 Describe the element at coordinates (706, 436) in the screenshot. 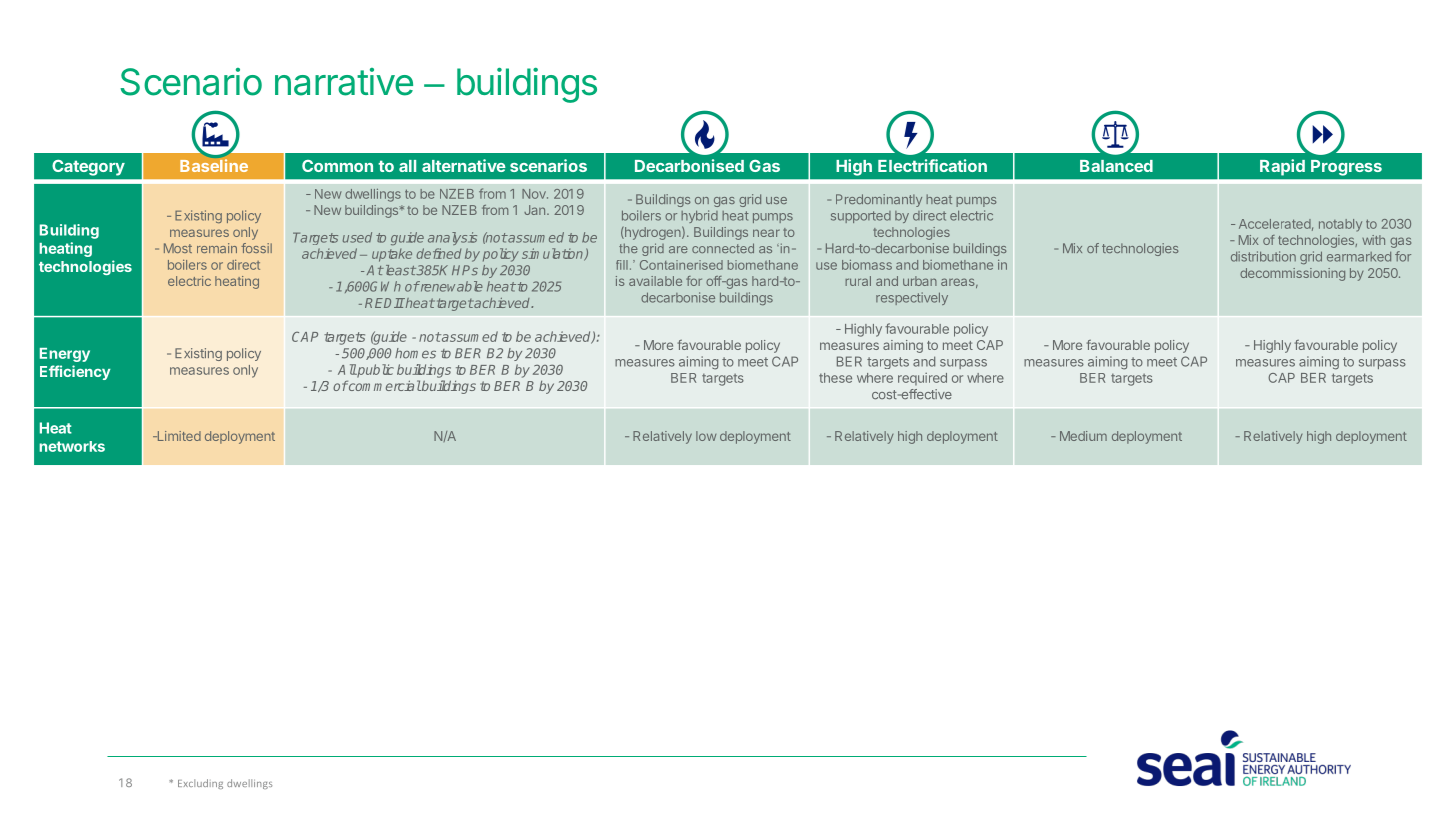

I see `low` at that location.
